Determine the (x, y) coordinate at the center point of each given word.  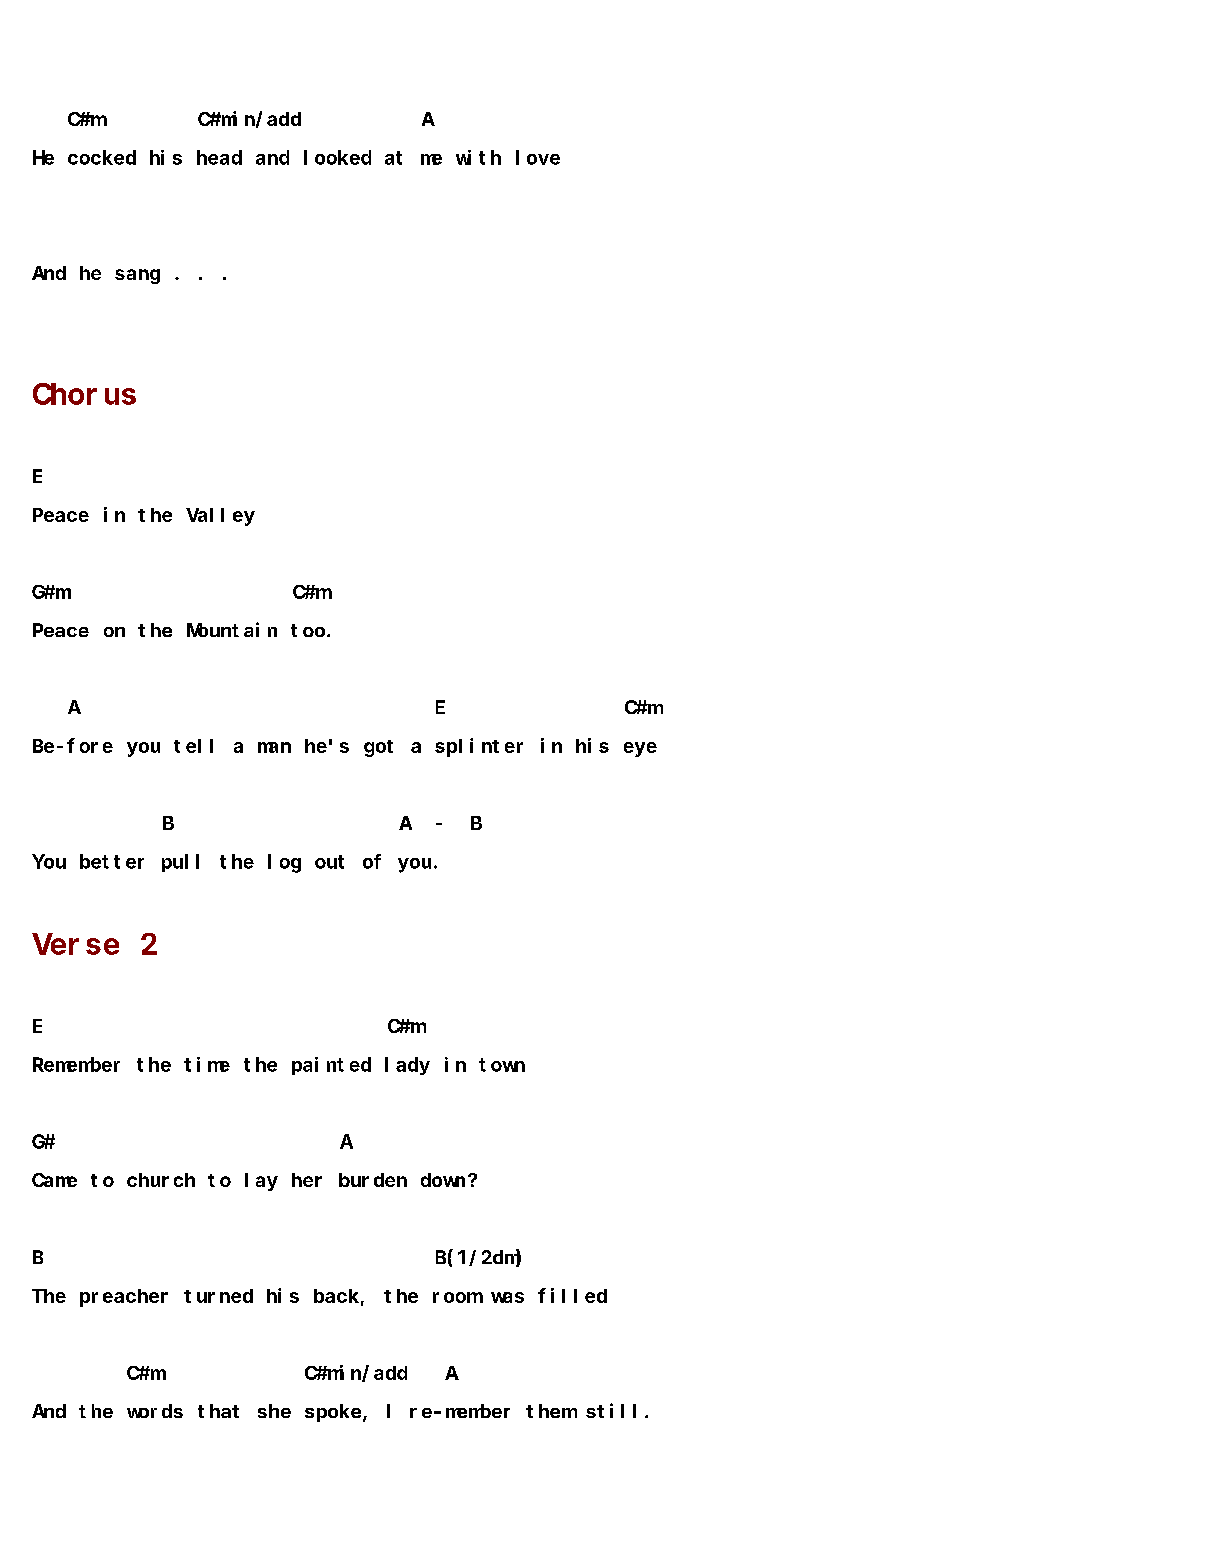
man (274, 747)
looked (337, 157)
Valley (220, 517)
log (284, 863)
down (443, 1180)
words (155, 1411)
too (308, 630)
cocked (102, 157)
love (538, 157)
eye (640, 749)
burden (373, 1180)
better (112, 861)
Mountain (232, 629)
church (161, 1180)
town (502, 1065)
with (478, 157)
